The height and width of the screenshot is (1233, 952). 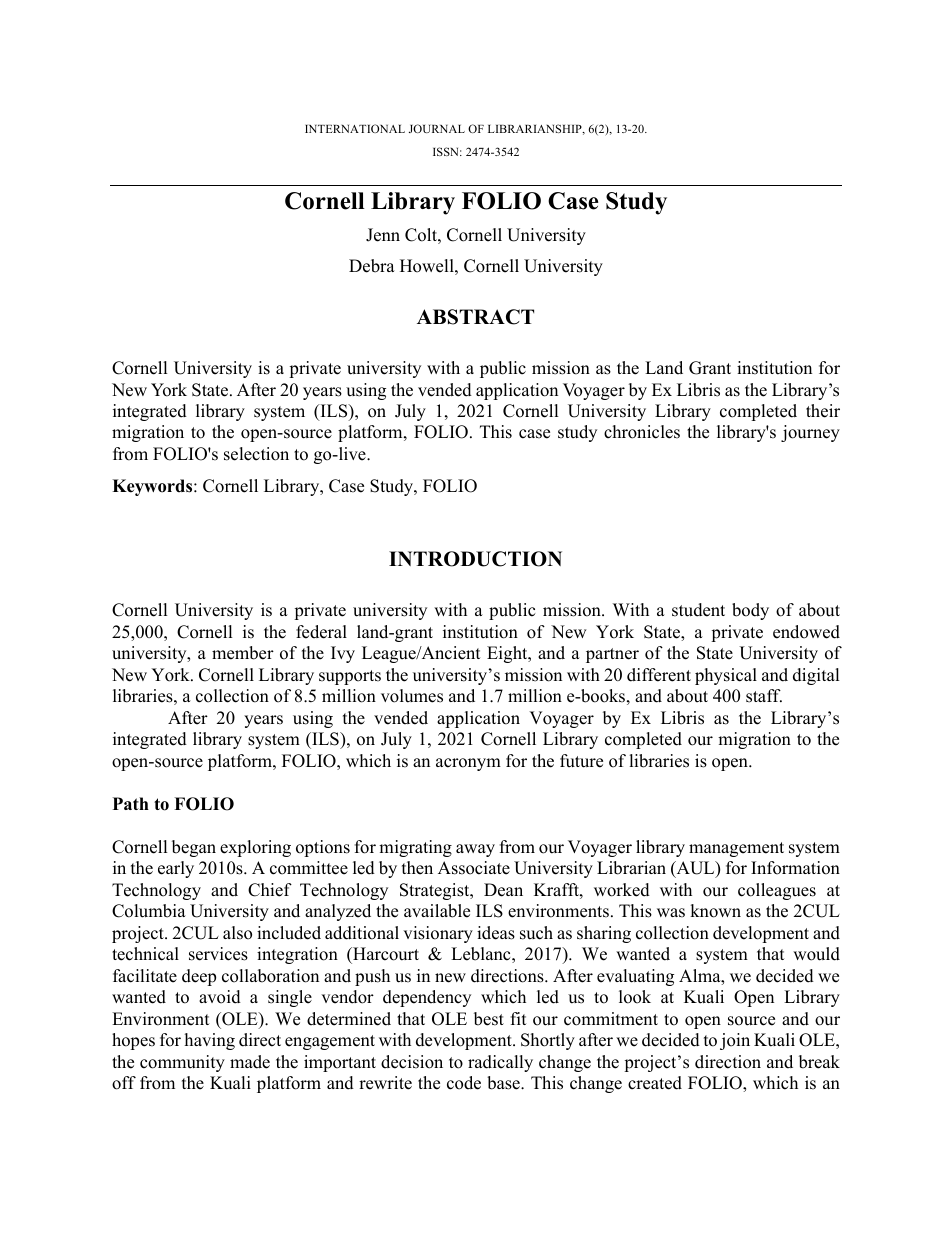 What do you see at coordinates (475, 317) in the screenshot?
I see `ABSTRACT` at bounding box center [475, 317].
